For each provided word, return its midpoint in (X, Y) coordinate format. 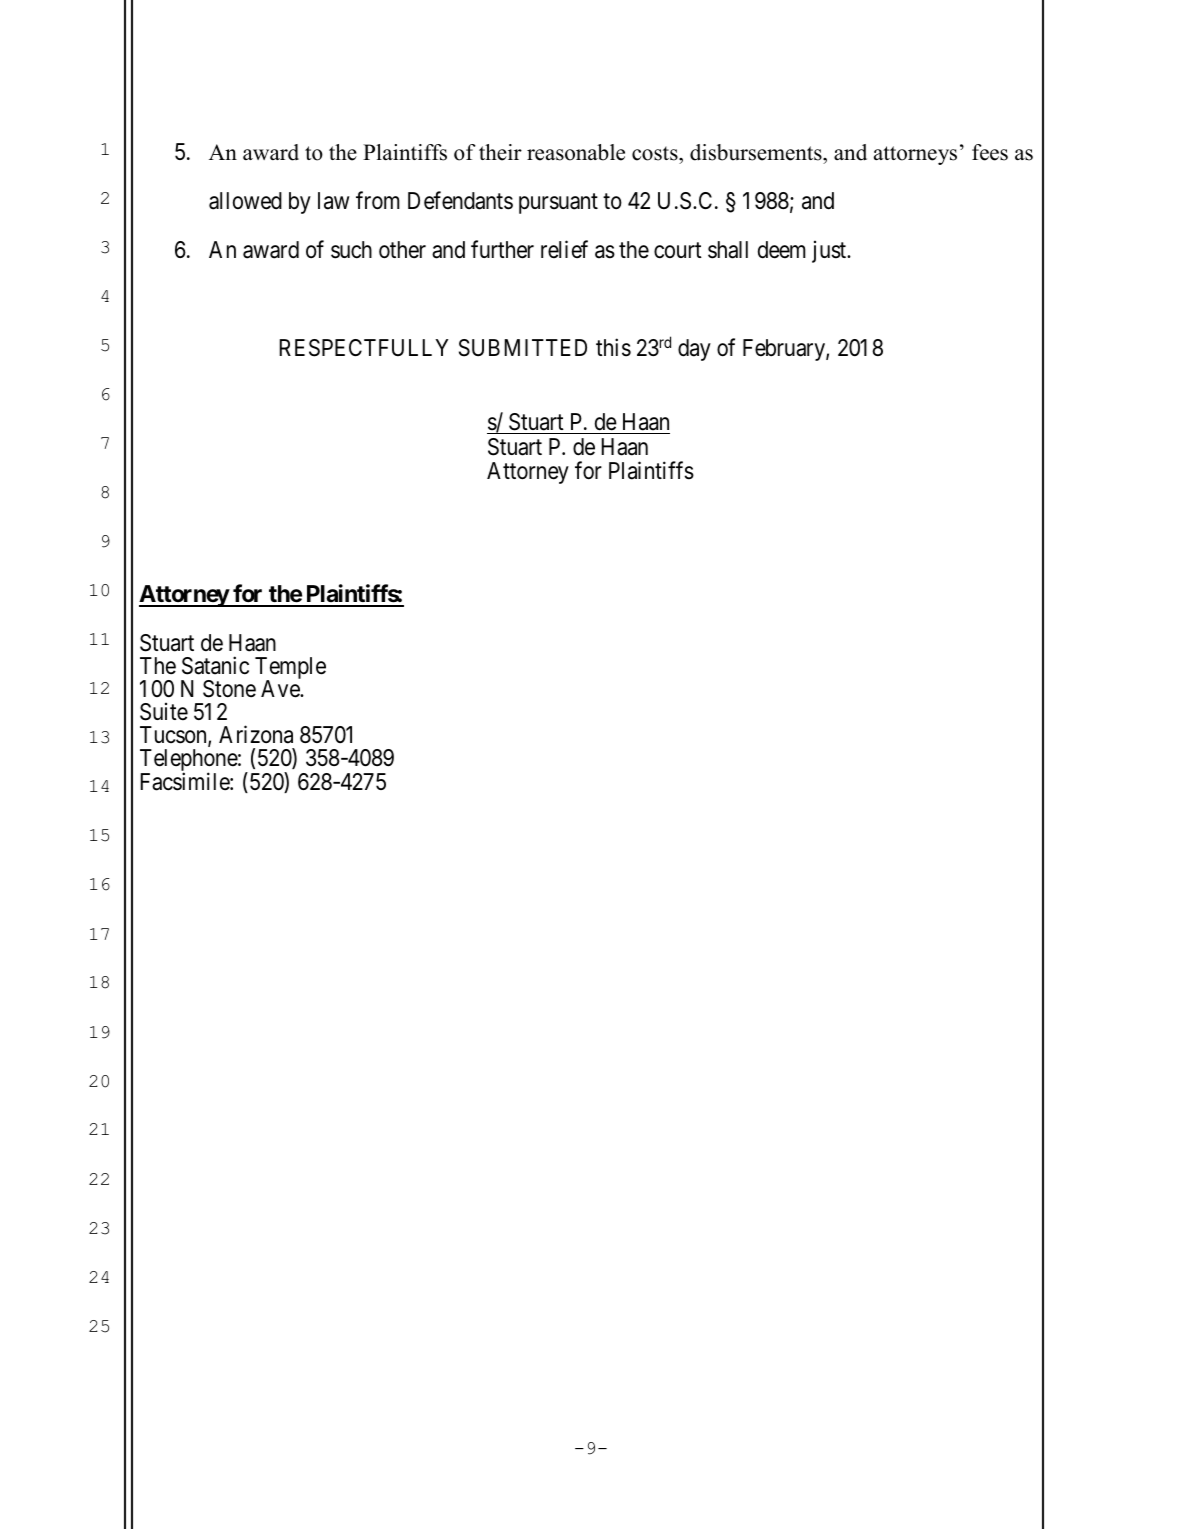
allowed (245, 201)
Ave (281, 689)
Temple (290, 669)
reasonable (576, 152)
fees (990, 152)
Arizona (256, 734)
